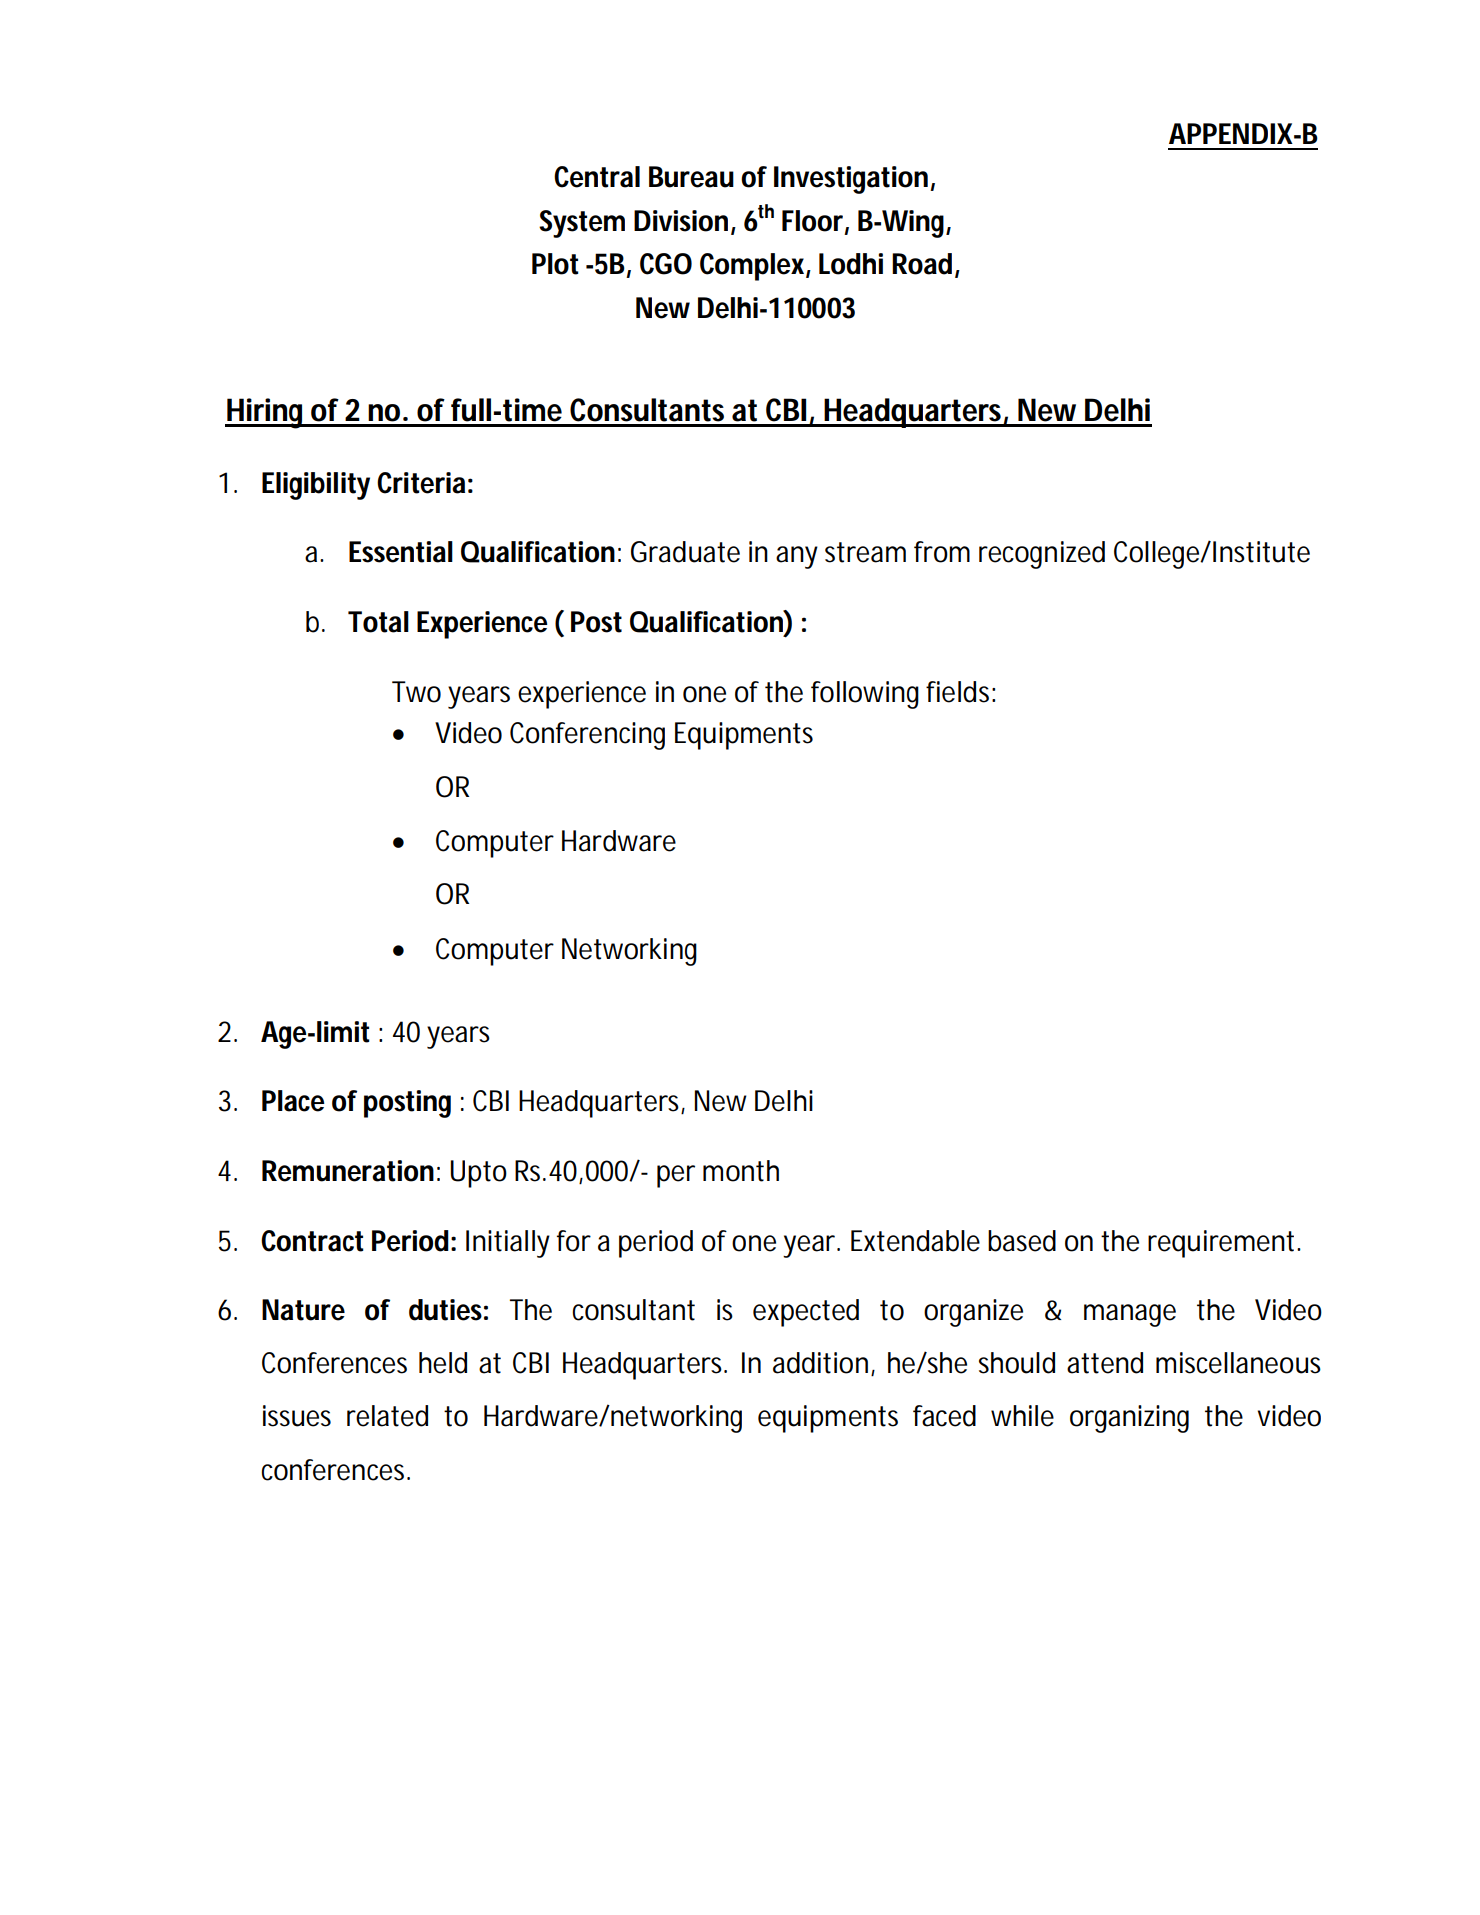 Image resolution: width=1480 pixels, height=1915 pixels. I want to click on stream, so click(863, 552).
